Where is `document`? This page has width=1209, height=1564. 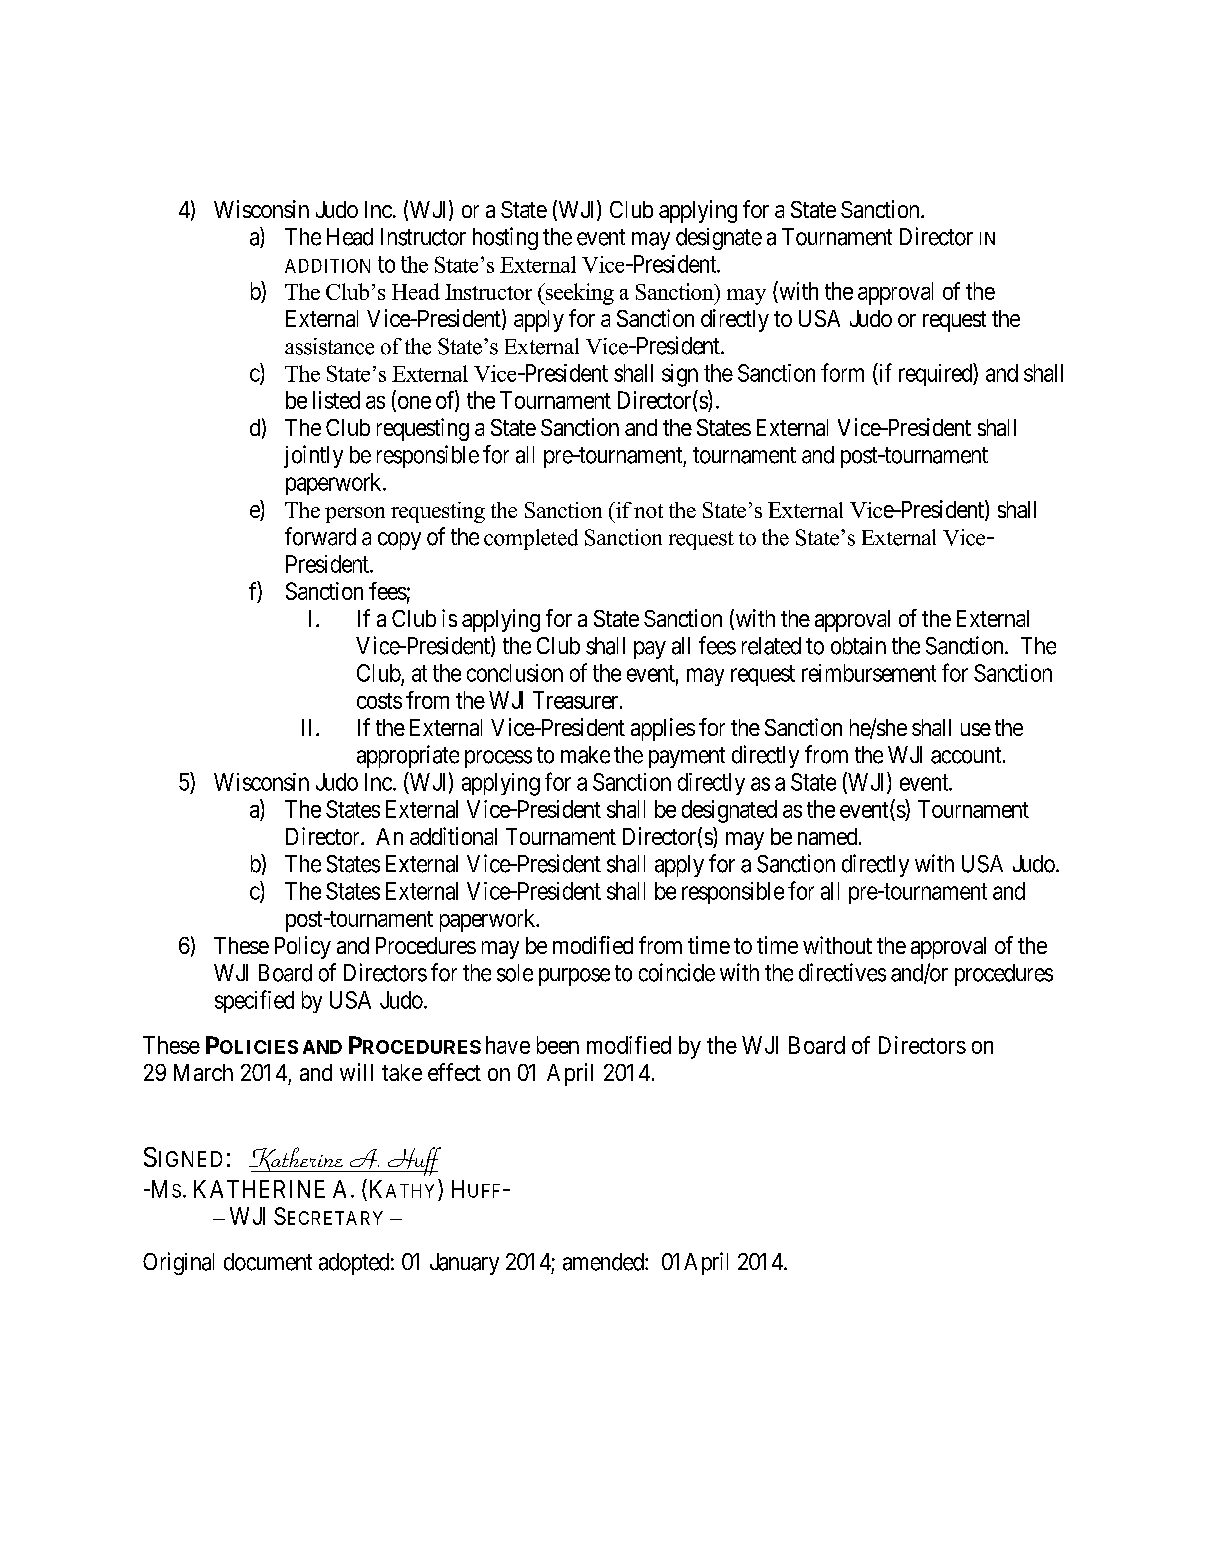
document is located at coordinates (268, 1262).
